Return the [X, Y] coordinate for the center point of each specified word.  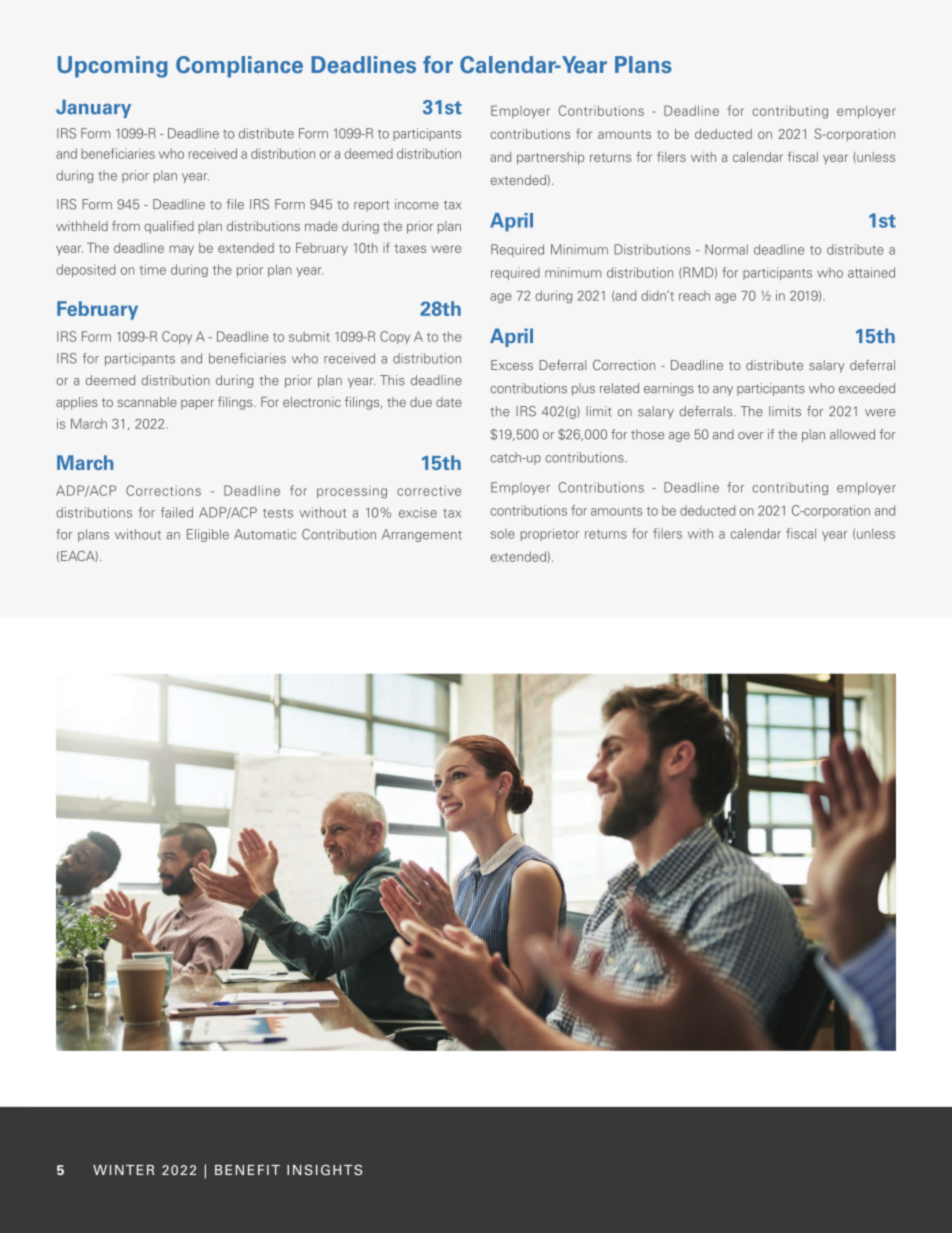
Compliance [239, 67]
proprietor [550, 534]
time [153, 269]
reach [694, 296]
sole [503, 534]
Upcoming [113, 67]
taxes [410, 248]
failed [177, 512]
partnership [550, 158]
